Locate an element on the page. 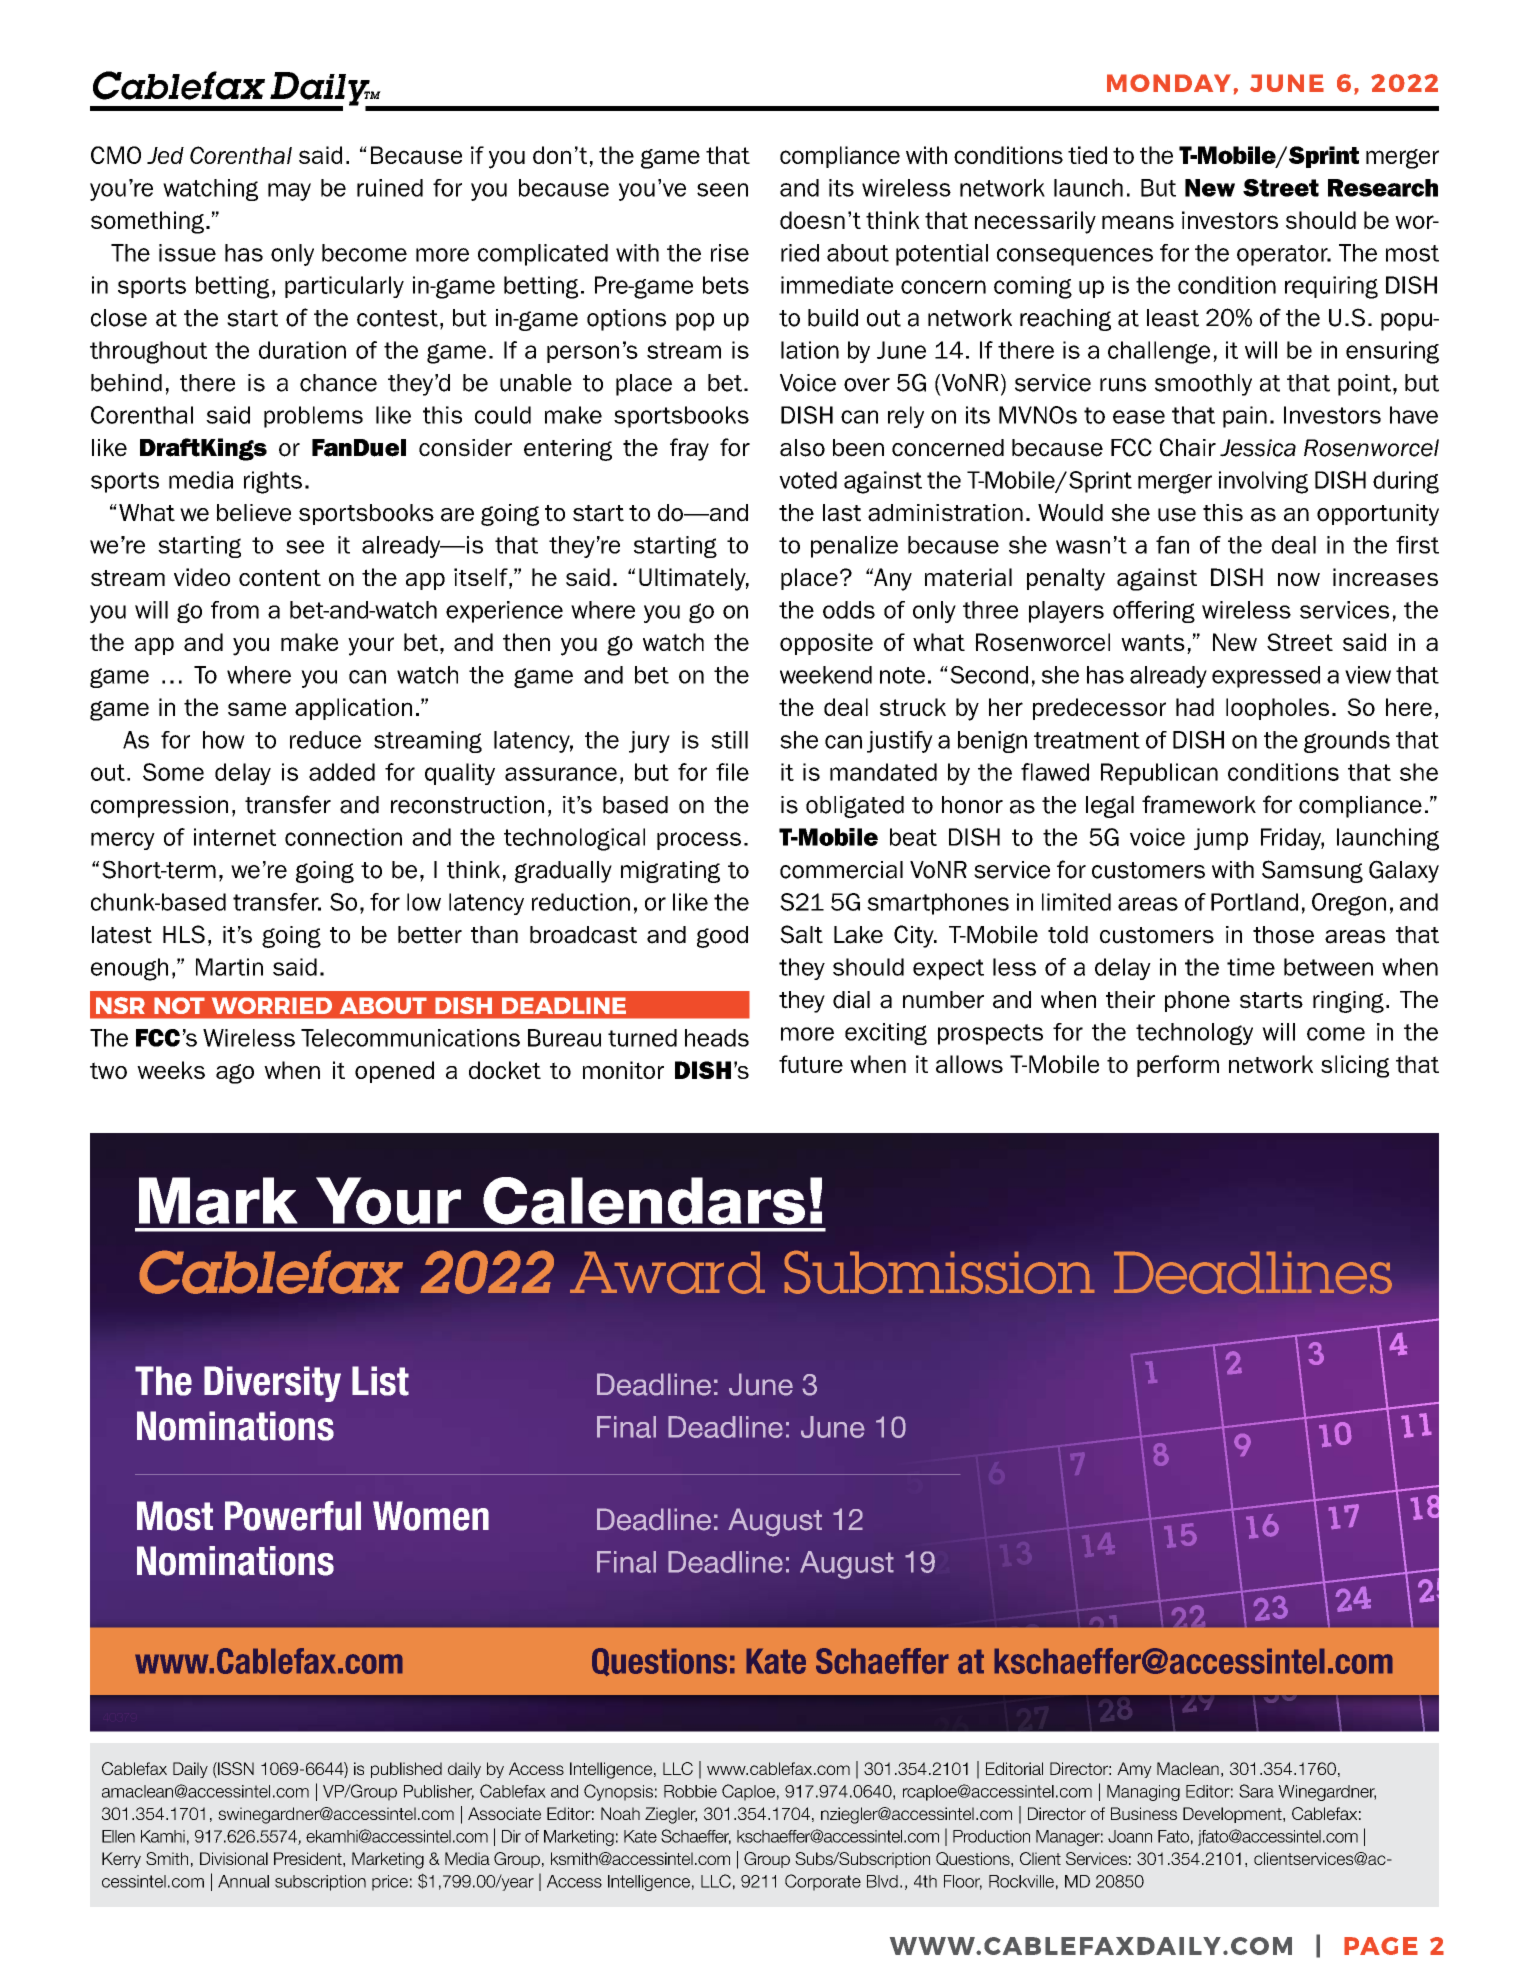  Diversity is located at coordinates (272, 1384).
